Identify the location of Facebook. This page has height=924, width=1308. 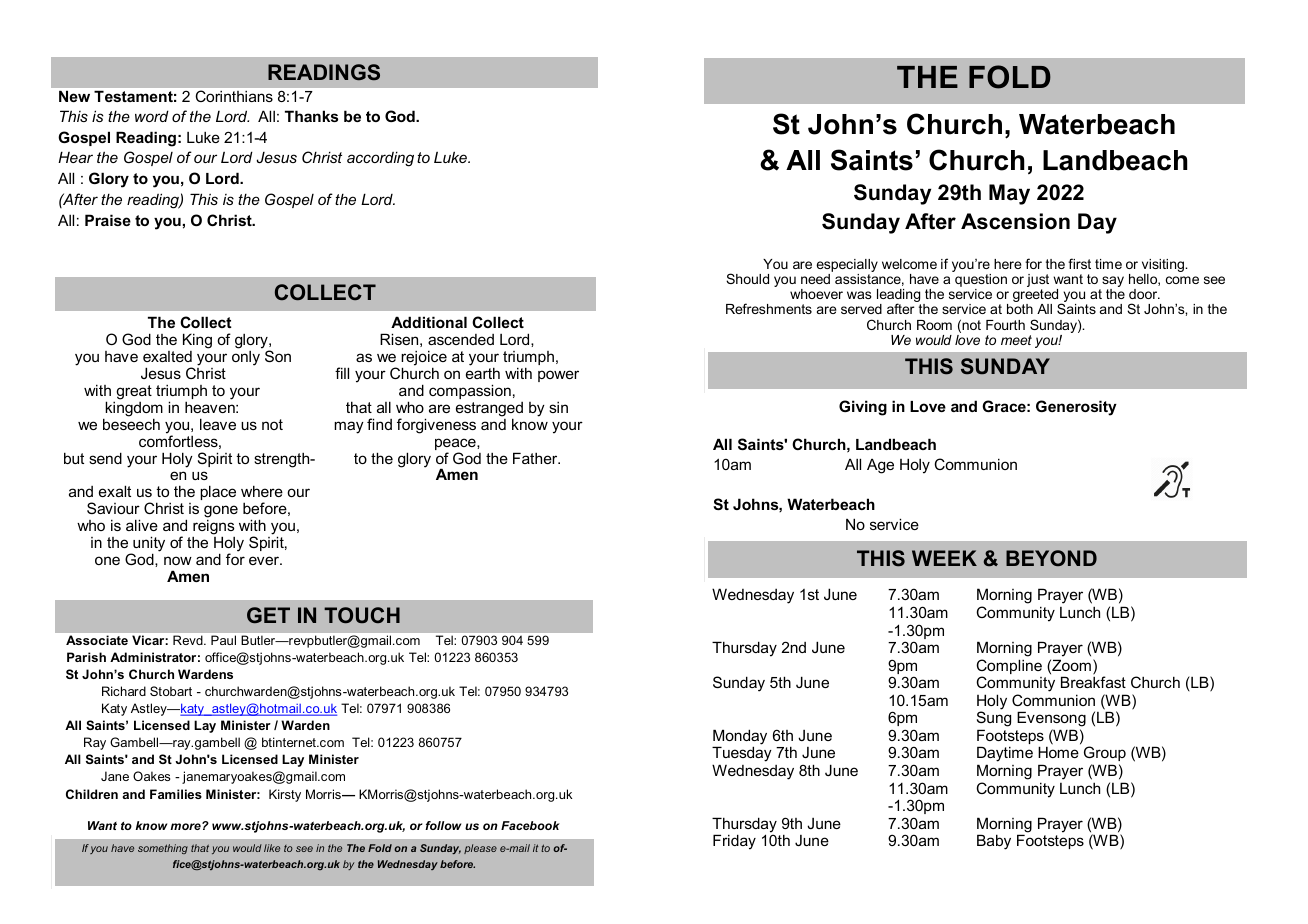
(530, 825).
